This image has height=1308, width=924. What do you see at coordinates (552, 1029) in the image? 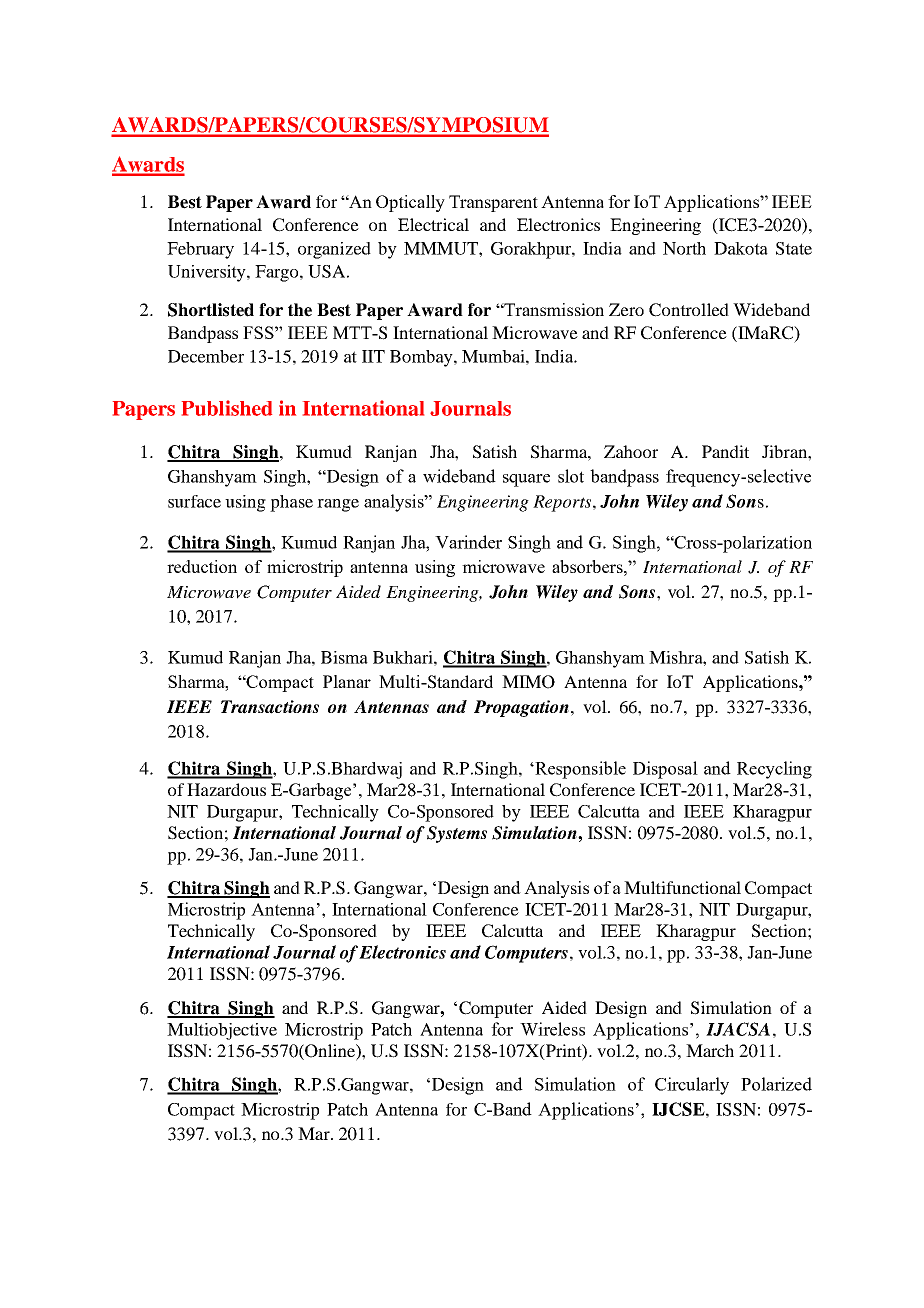
I see `Wireless` at bounding box center [552, 1029].
